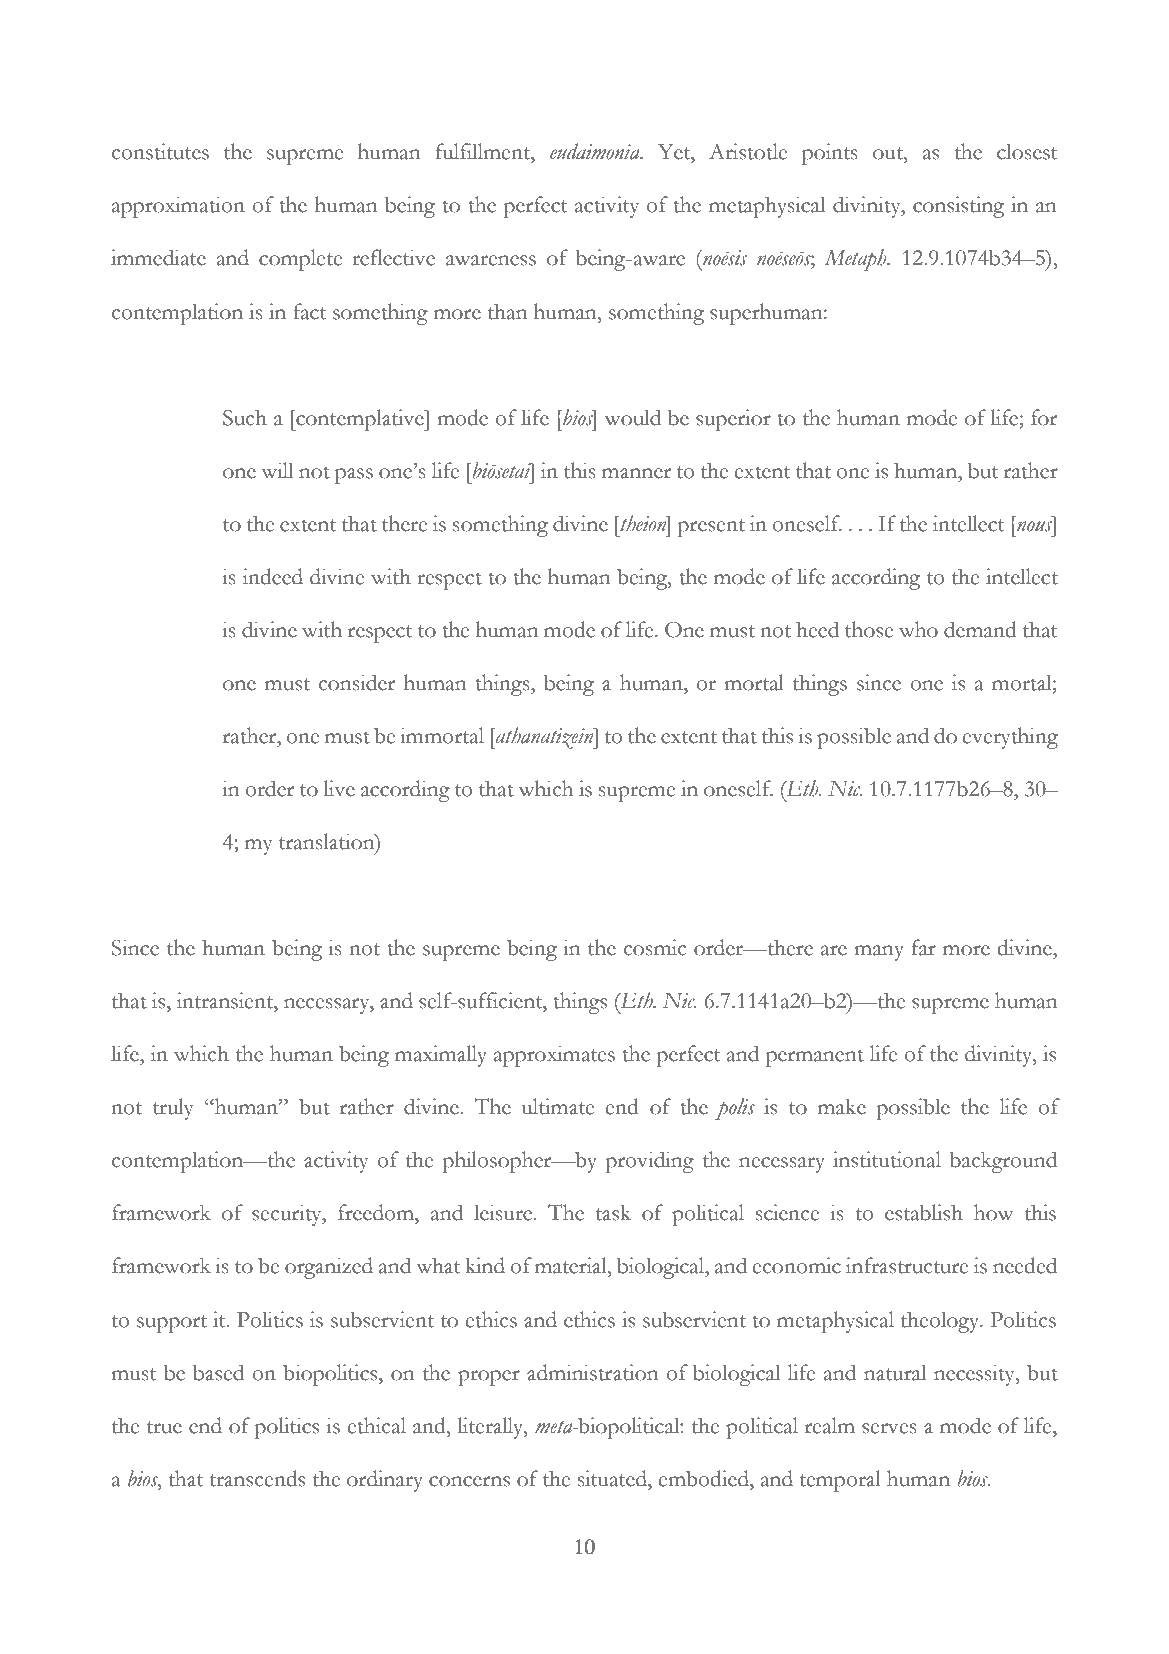  Describe the element at coordinates (328, 842) in the page. I see `translation` at that location.
